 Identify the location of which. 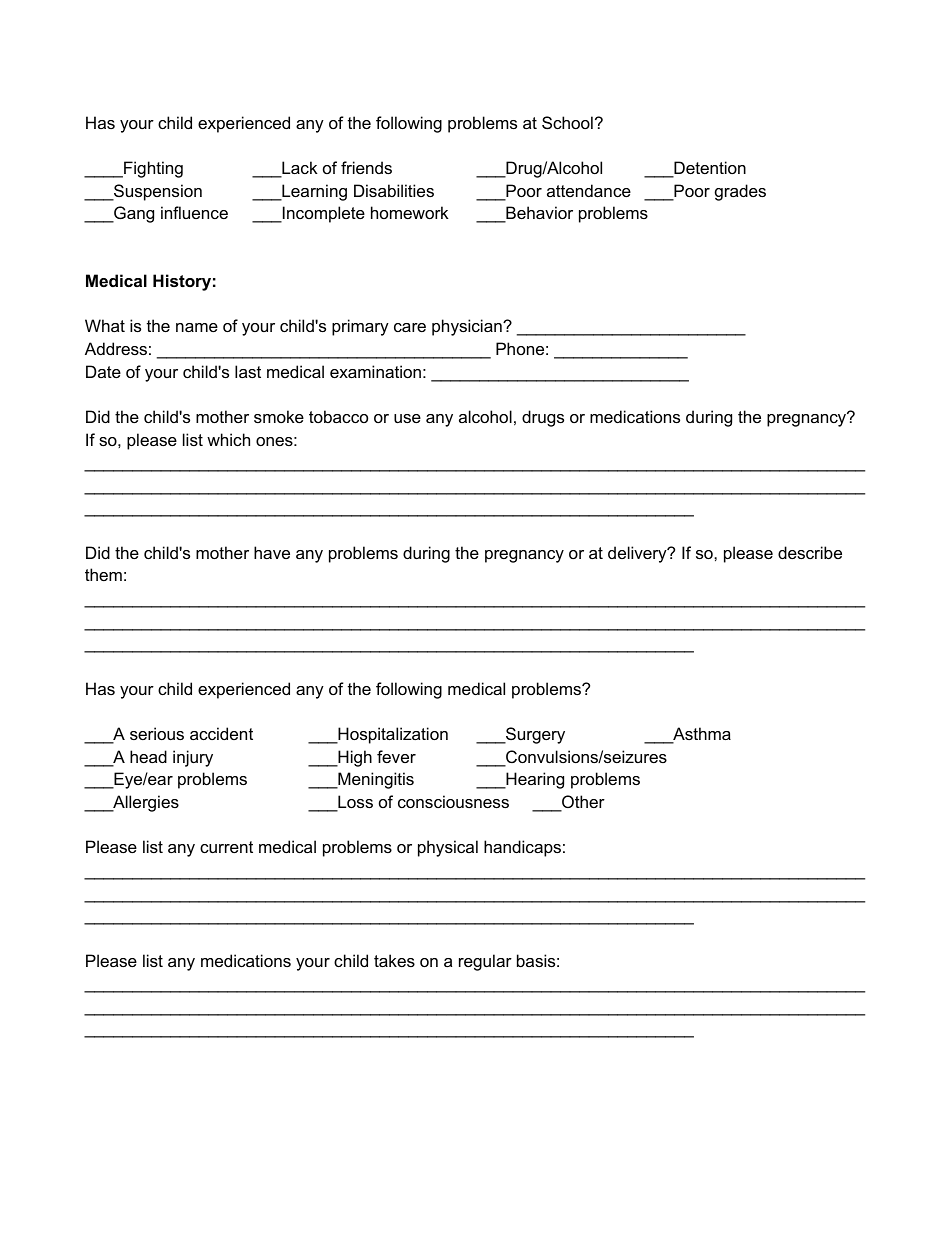
(228, 439).
